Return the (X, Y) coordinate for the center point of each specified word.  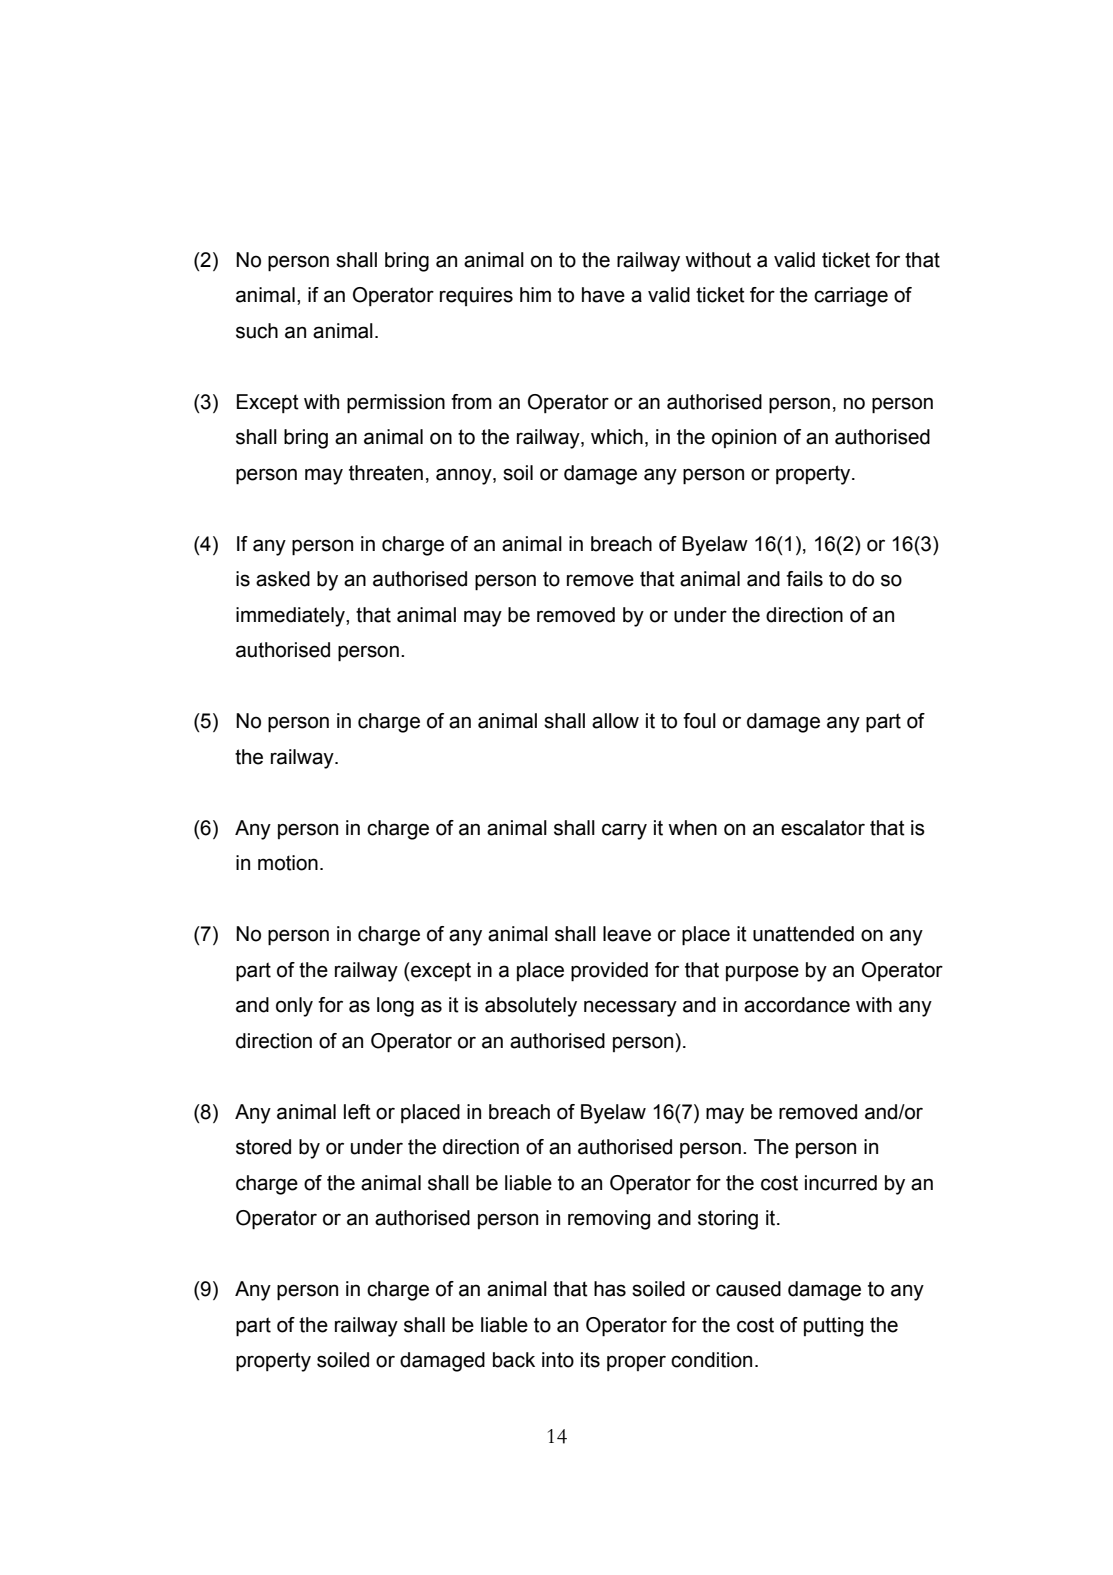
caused (748, 1289)
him (535, 294)
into (558, 1360)
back (514, 1360)
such (257, 331)
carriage (851, 297)
